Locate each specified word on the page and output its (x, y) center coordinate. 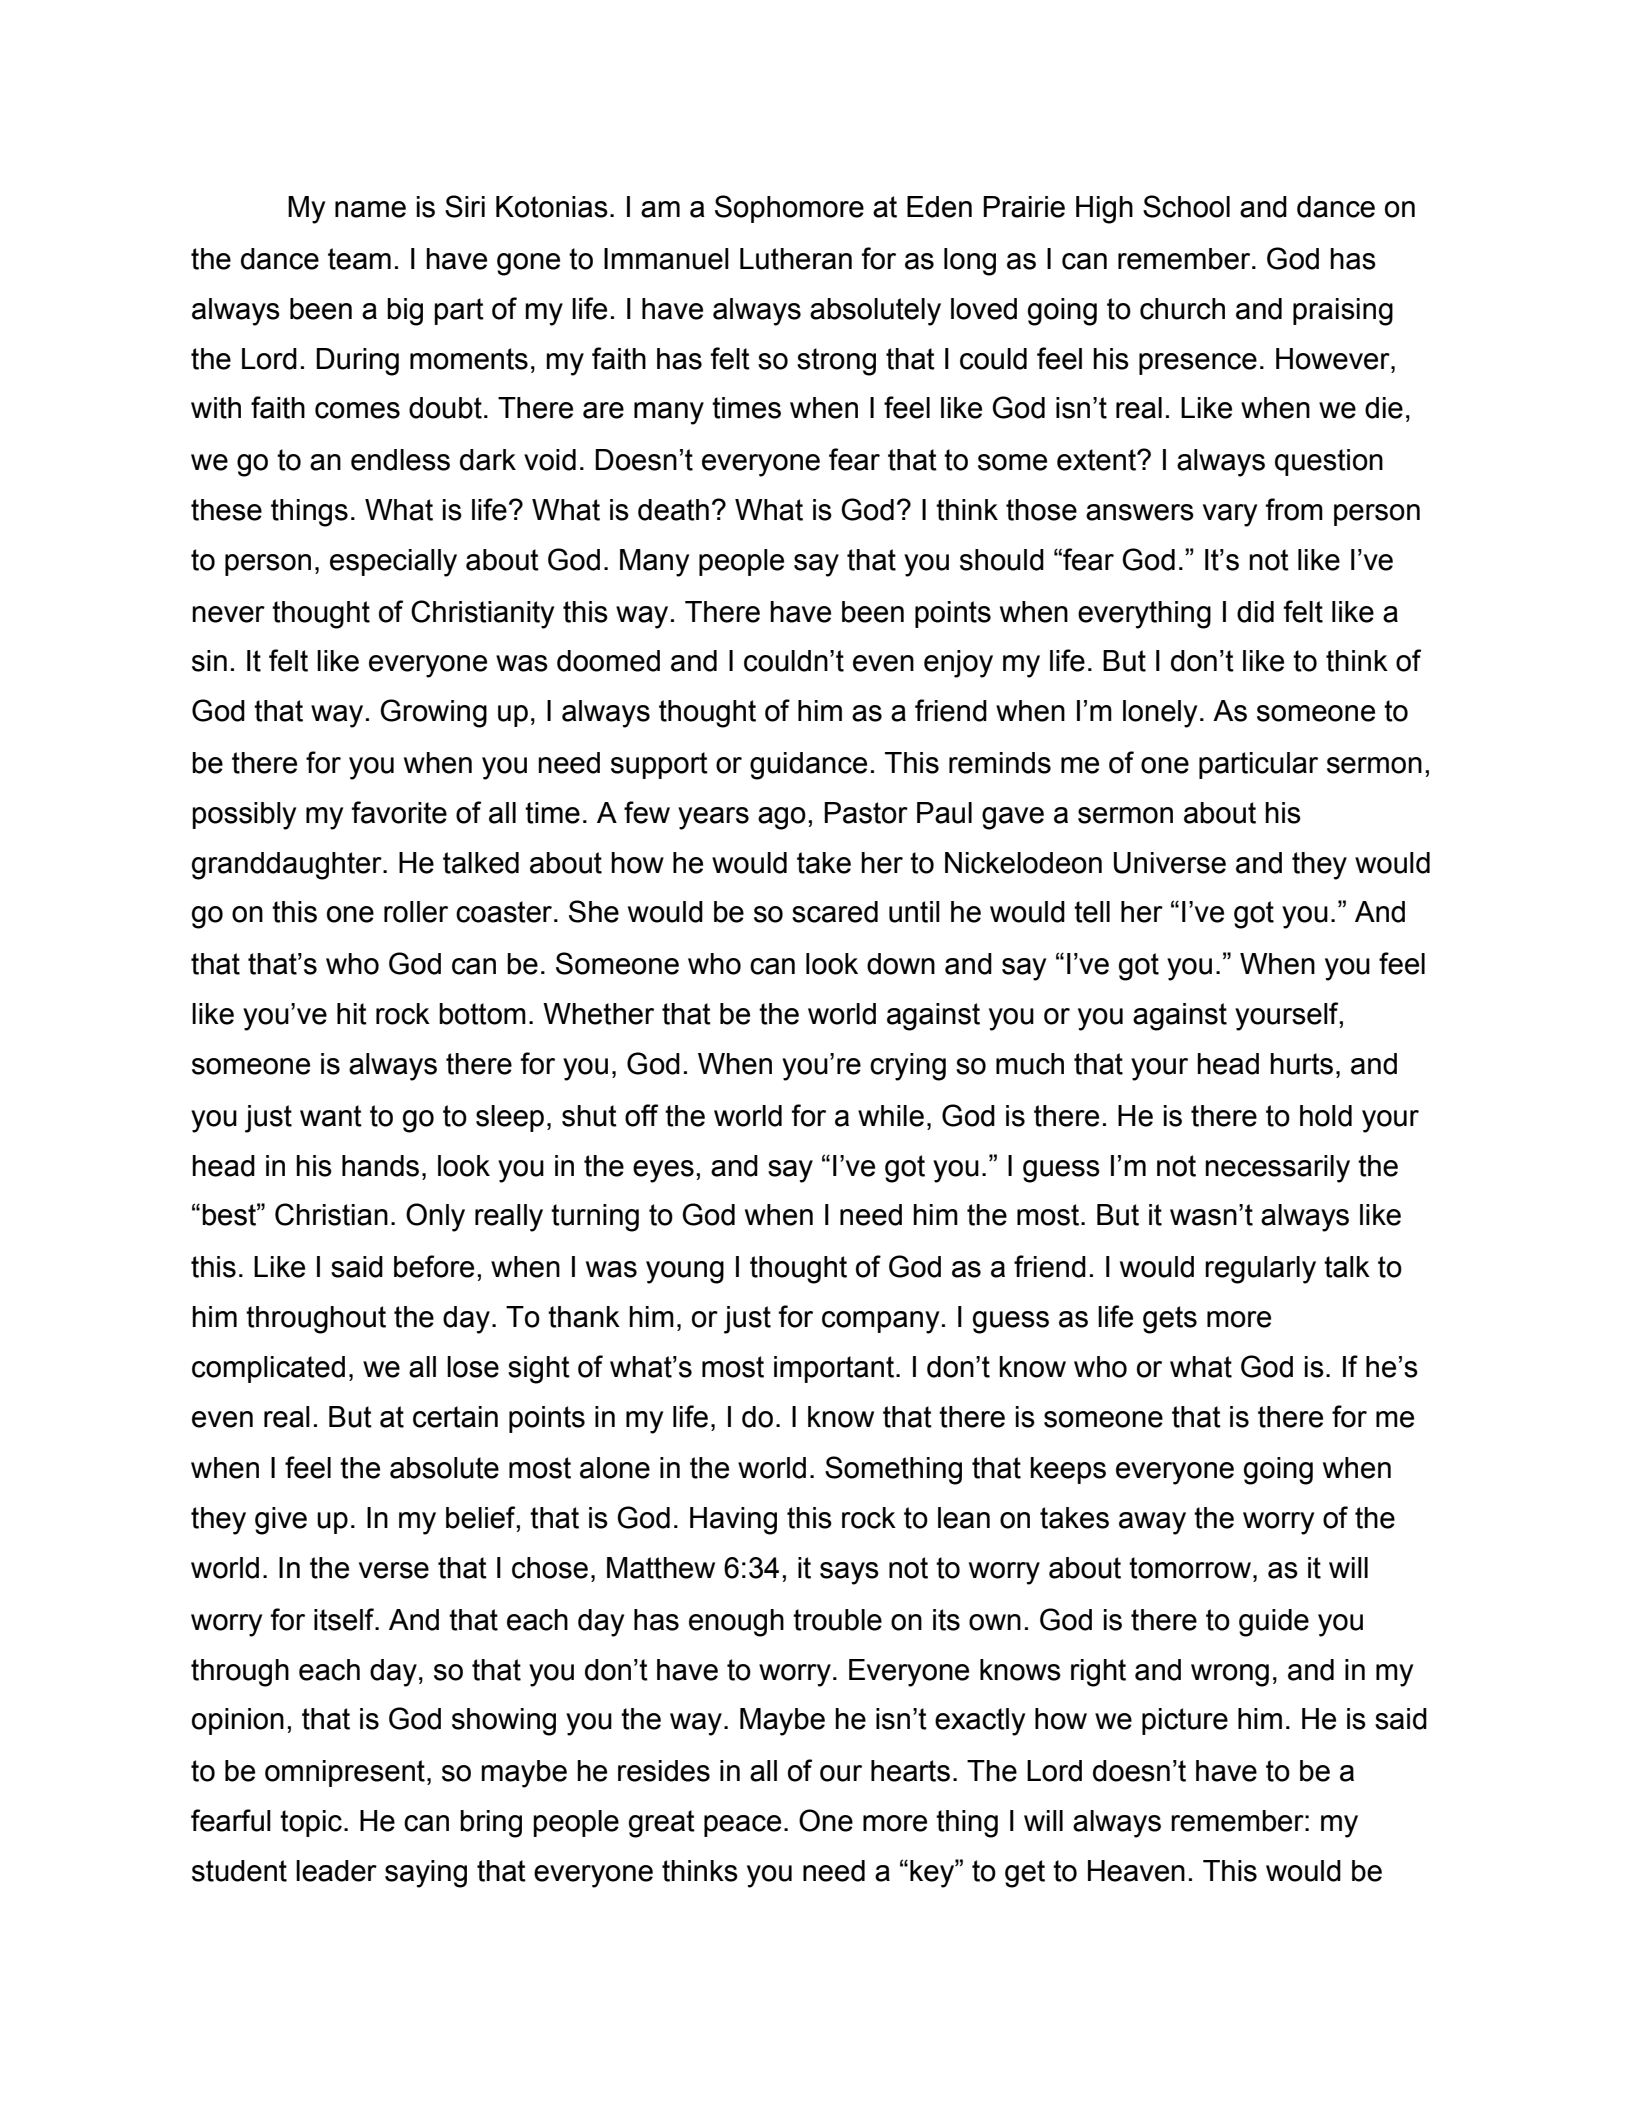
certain (455, 1417)
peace (742, 1826)
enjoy (958, 664)
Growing (433, 713)
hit (352, 1014)
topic (311, 1823)
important (834, 1369)
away (1152, 1523)
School (1186, 206)
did (1255, 612)
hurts (1301, 1064)
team (359, 259)
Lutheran (796, 259)
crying (908, 1067)
